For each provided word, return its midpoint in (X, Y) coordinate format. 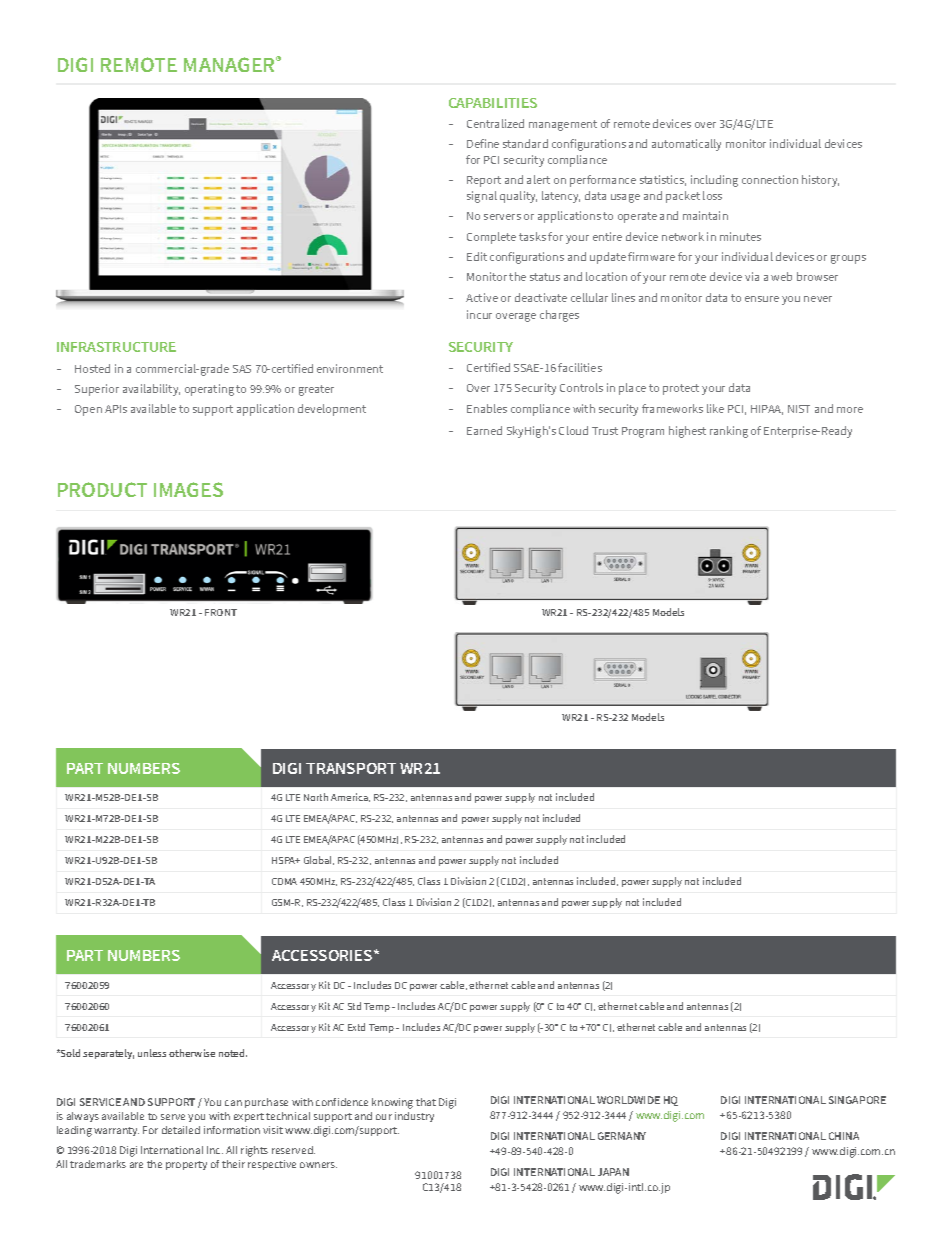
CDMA (284, 881)
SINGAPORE (857, 1100)
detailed (181, 1130)
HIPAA (767, 410)
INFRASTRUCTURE (116, 347)
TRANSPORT (351, 768)
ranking (729, 432)
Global (319, 860)
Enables (487, 408)
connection (770, 179)
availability (151, 390)
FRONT (221, 612)
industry (414, 1117)
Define (483, 143)
